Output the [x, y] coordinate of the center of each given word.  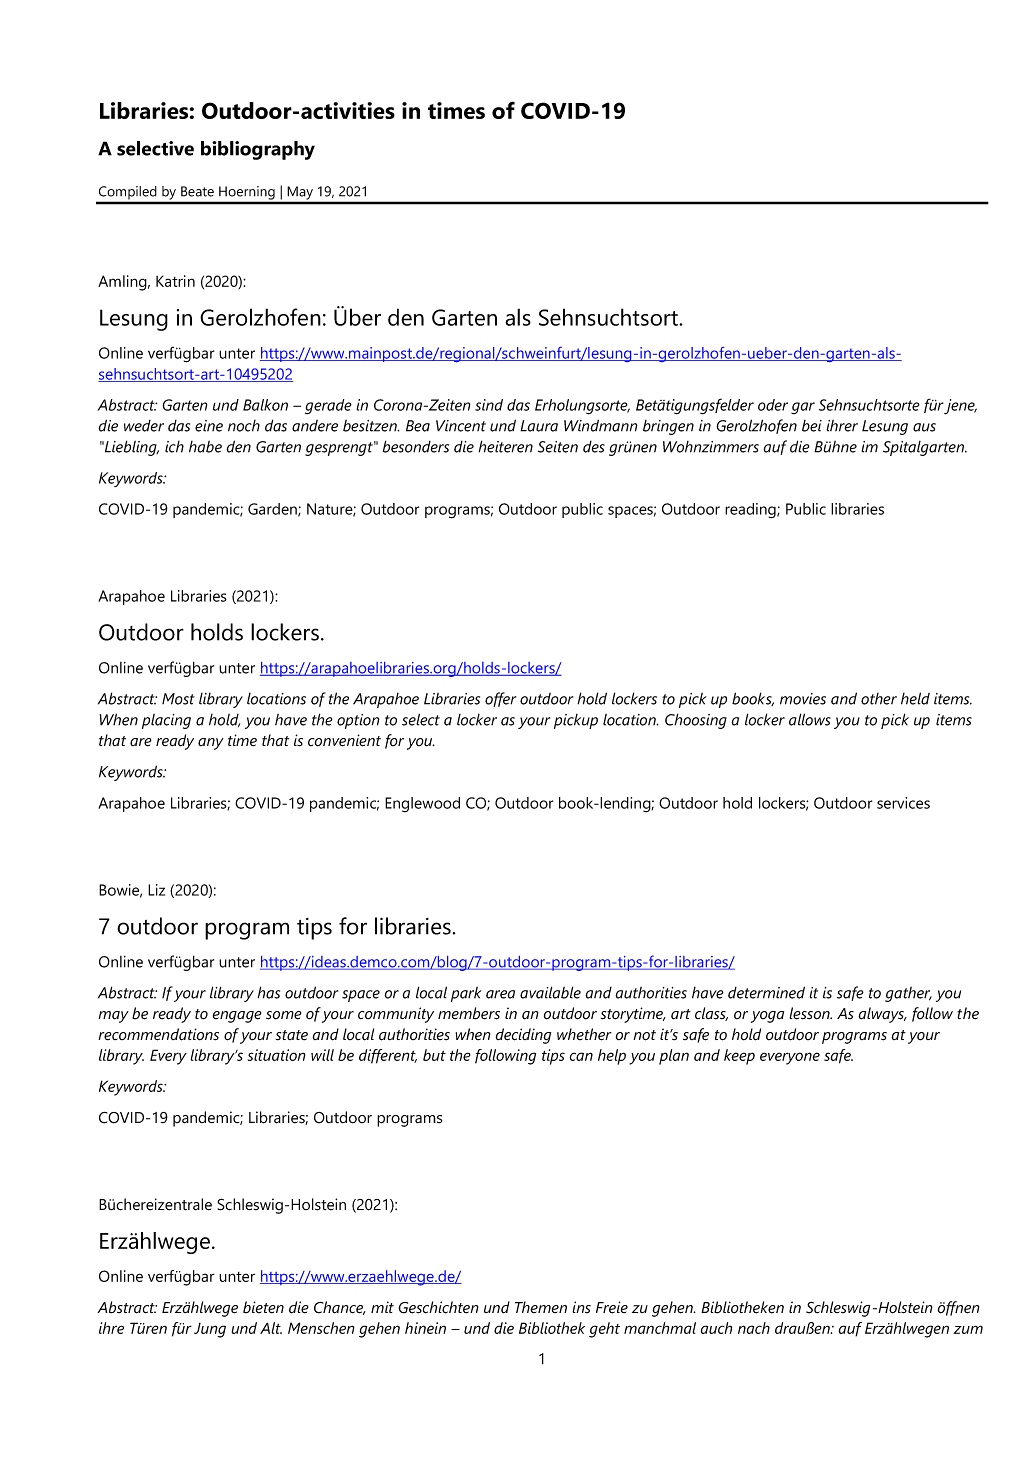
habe [205, 447]
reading [751, 511]
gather [908, 994]
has [268, 992]
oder [773, 405]
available [550, 992]
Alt [271, 1328]
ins [581, 1307]
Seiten [558, 447]
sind [489, 405]
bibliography [258, 150]
